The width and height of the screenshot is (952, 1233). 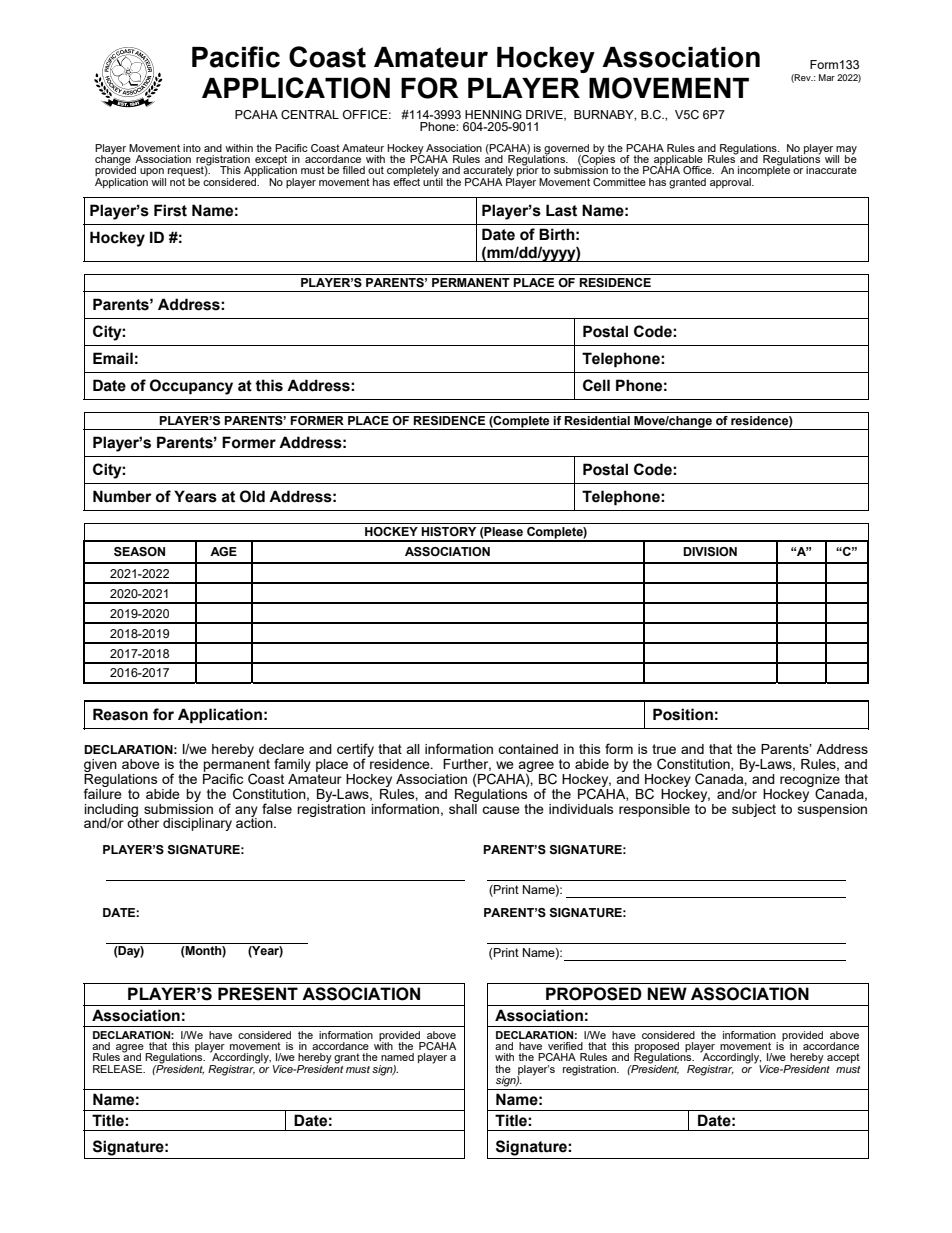 I want to click on DRIVE, so click(x=545, y=115).
